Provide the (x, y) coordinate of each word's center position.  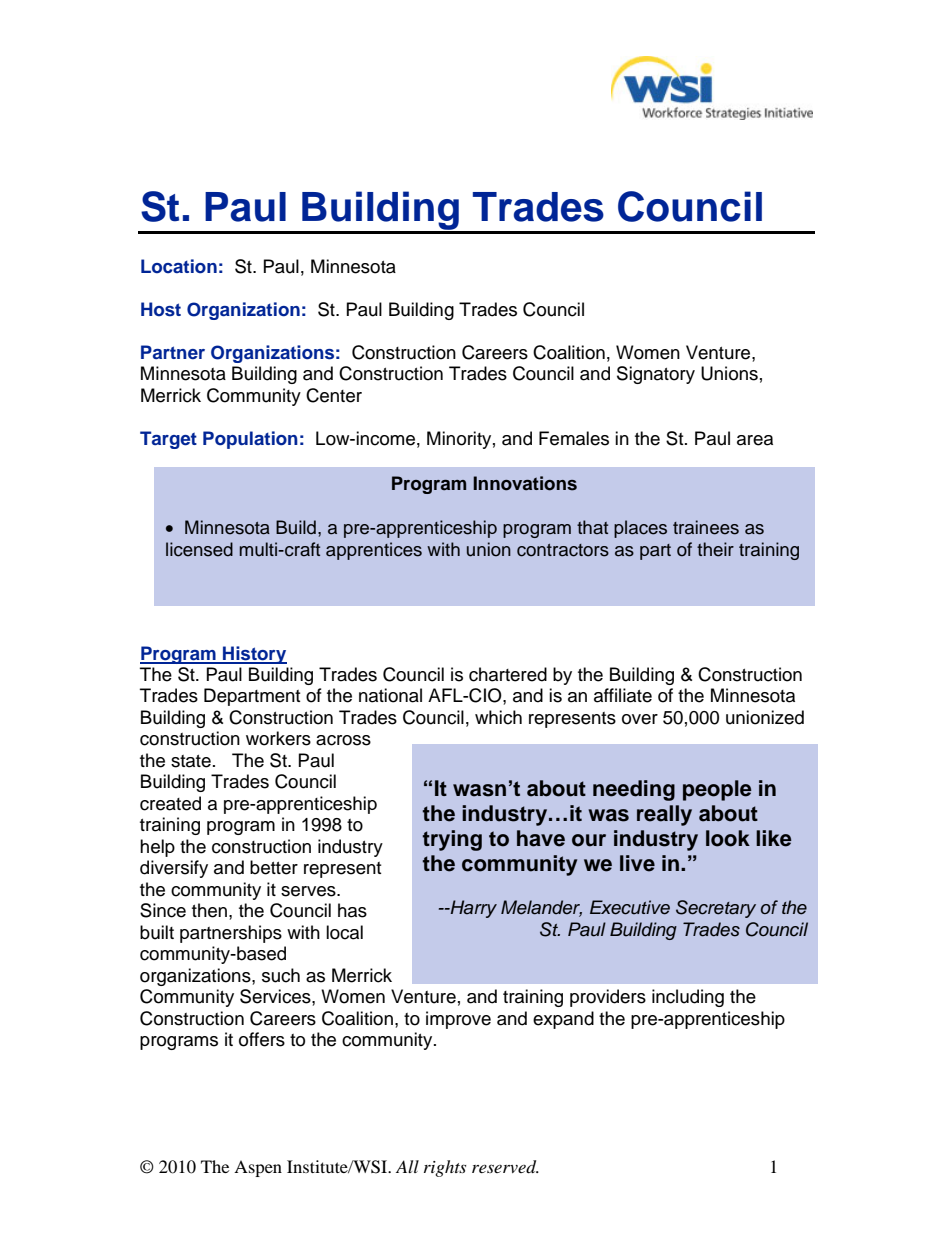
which (498, 717)
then (209, 910)
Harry (472, 909)
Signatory (656, 375)
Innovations (525, 483)
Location (179, 266)
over (640, 719)
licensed (199, 549)
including (688, 998)
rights (445, 1168)
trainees (706, 527)
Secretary (716, 909)
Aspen (258, 1168)
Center (334, 395)
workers (278, 738)
